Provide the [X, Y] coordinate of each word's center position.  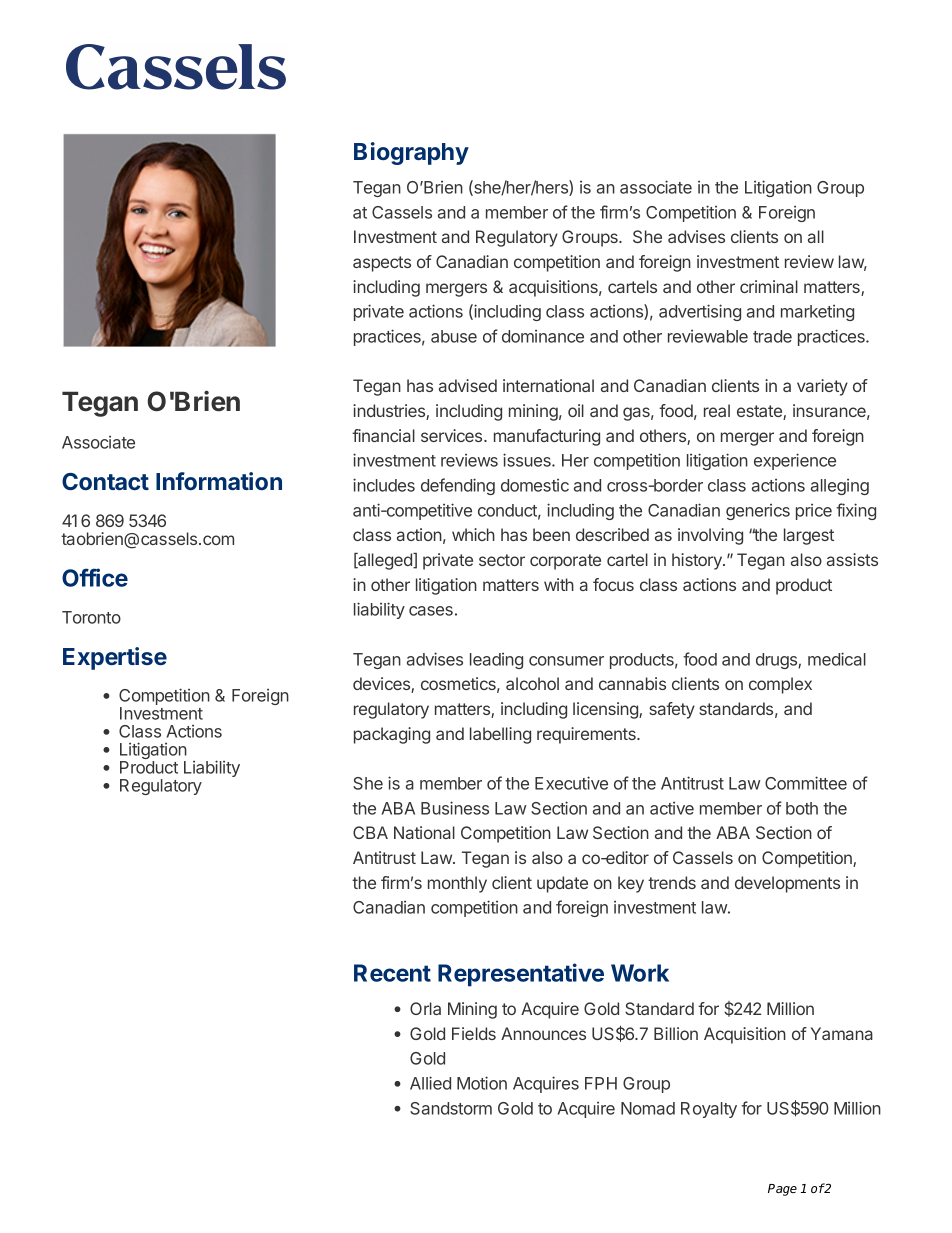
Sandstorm [451, 1108]
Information [219, 481]
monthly [457, 884]
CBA [370, 832]
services [453, 435]
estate [760, 412]
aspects [382, 264]
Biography [411, 153]
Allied [430, 1083]
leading [496, 661]
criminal [769, 286]
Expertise [115, 658]
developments [787, 884]
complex [780, 685]
